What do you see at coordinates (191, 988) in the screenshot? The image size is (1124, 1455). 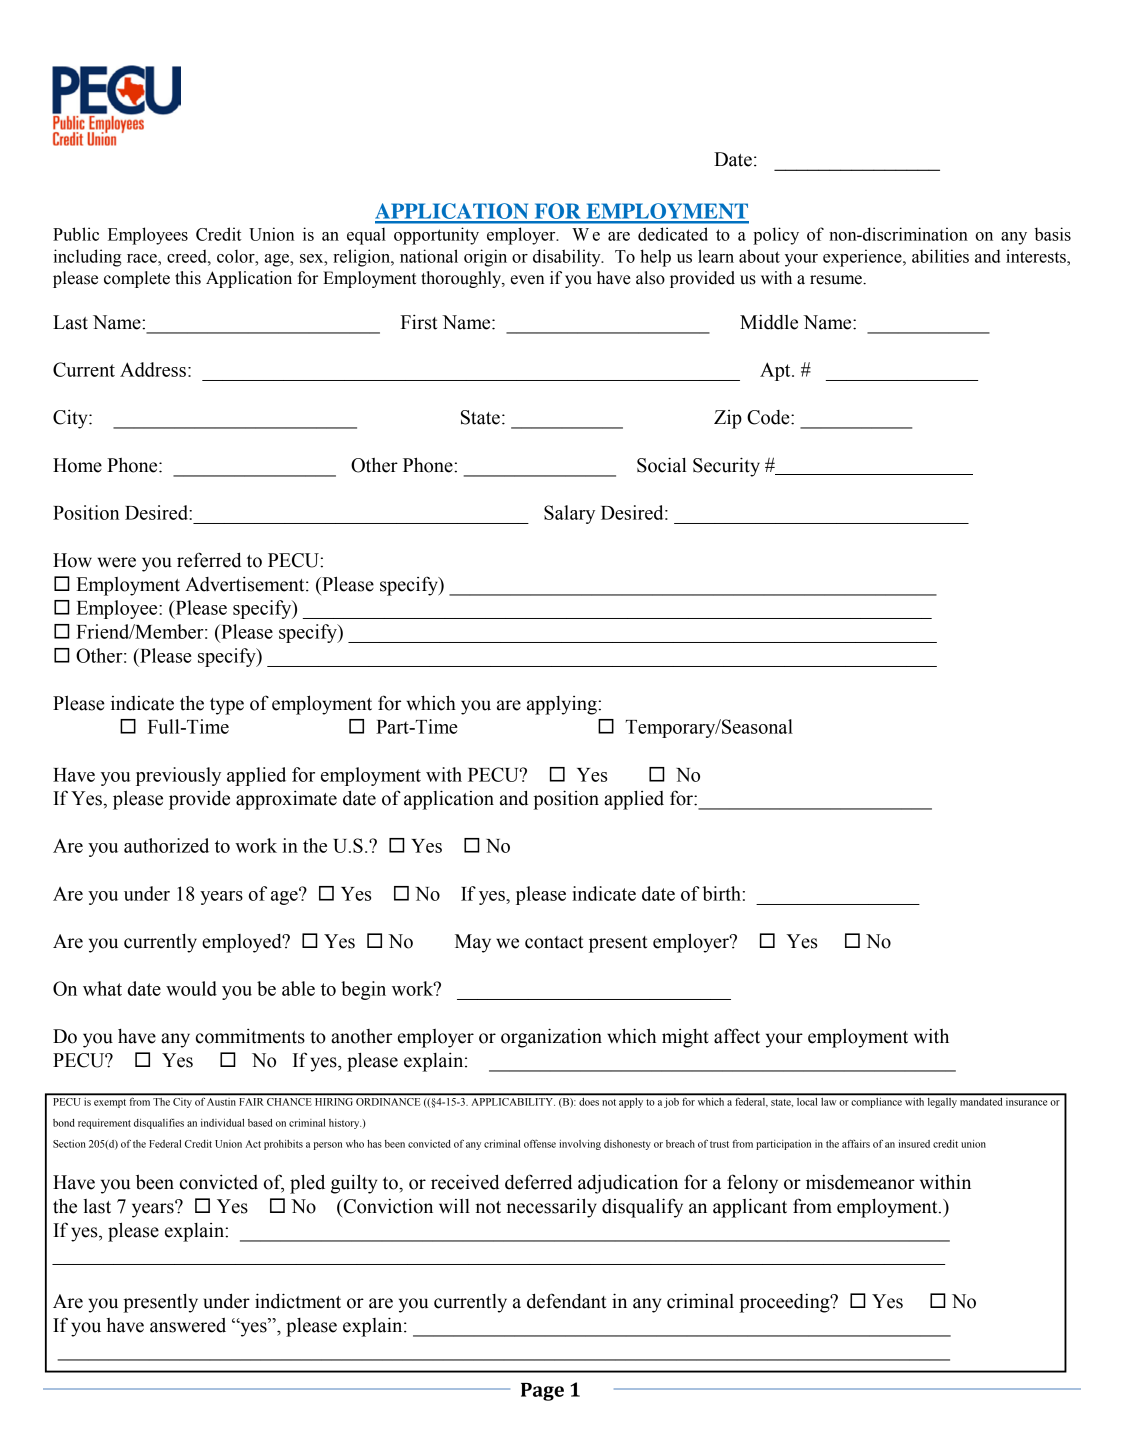 I see `would` at bounding box center [191, 988].
